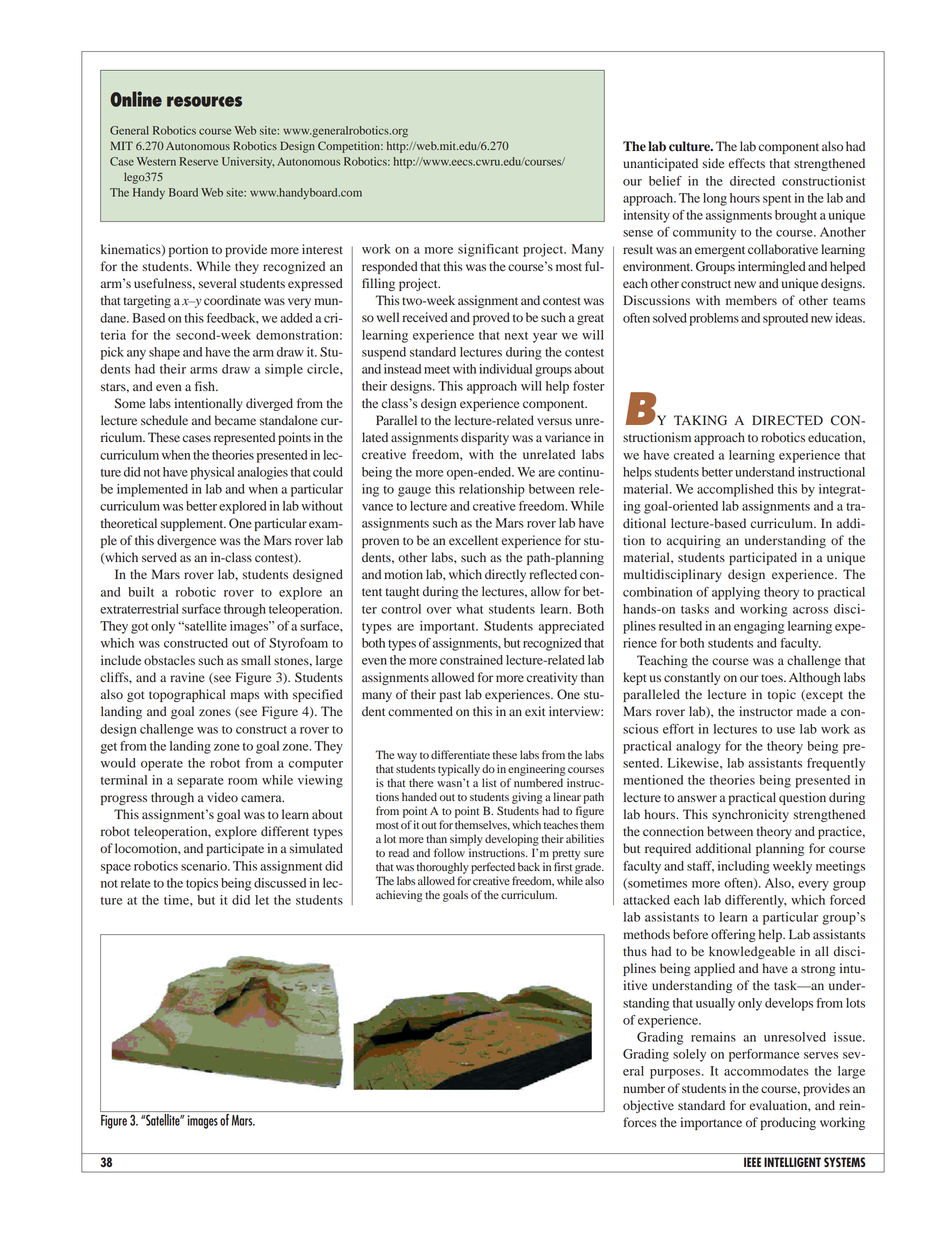 The height and width of the page is (1233, 952). I want to click on fish, so click(206, 386).
